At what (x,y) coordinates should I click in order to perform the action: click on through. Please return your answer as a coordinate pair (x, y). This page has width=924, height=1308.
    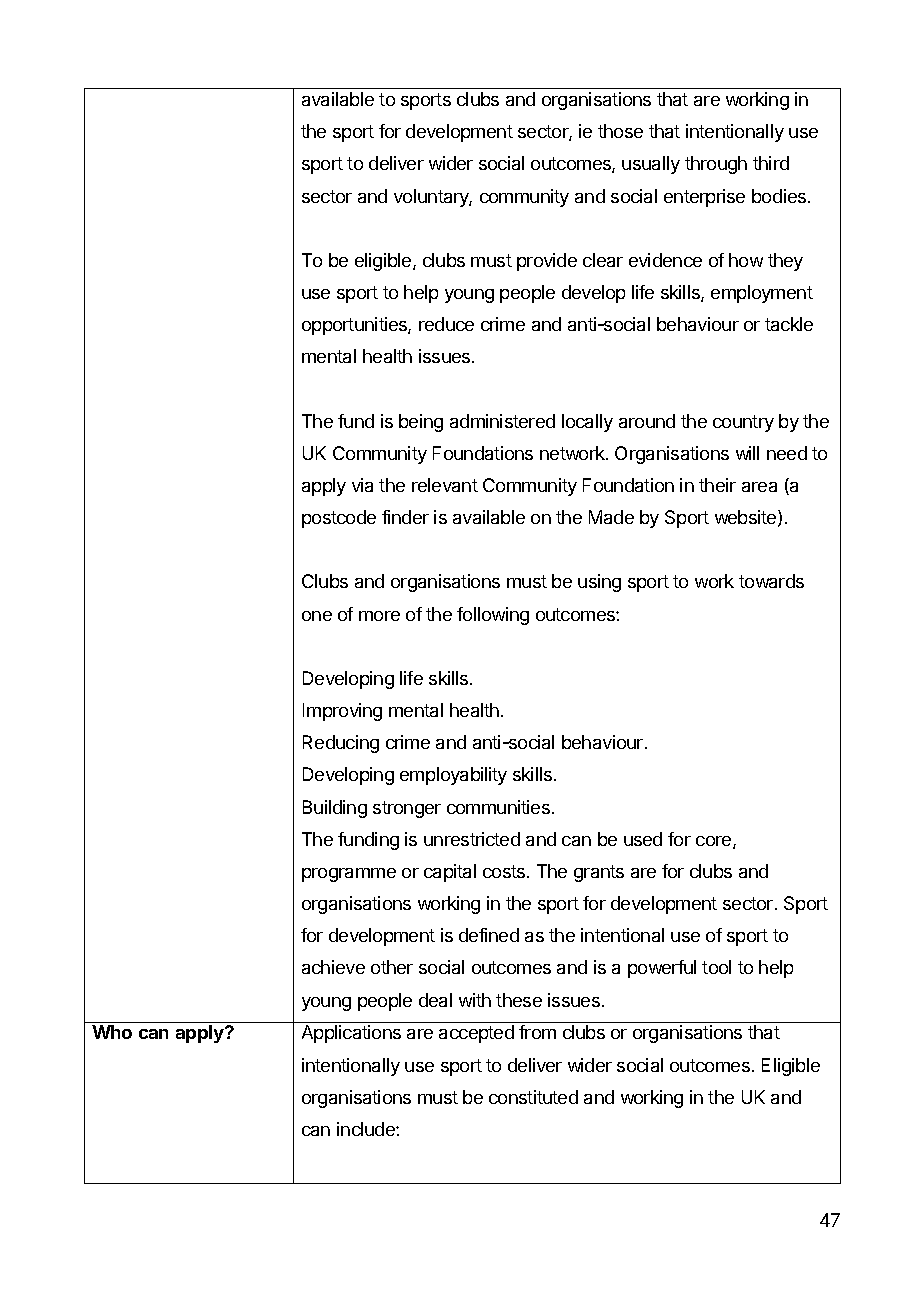
    Looking at the image, I should click on (716, 165).
